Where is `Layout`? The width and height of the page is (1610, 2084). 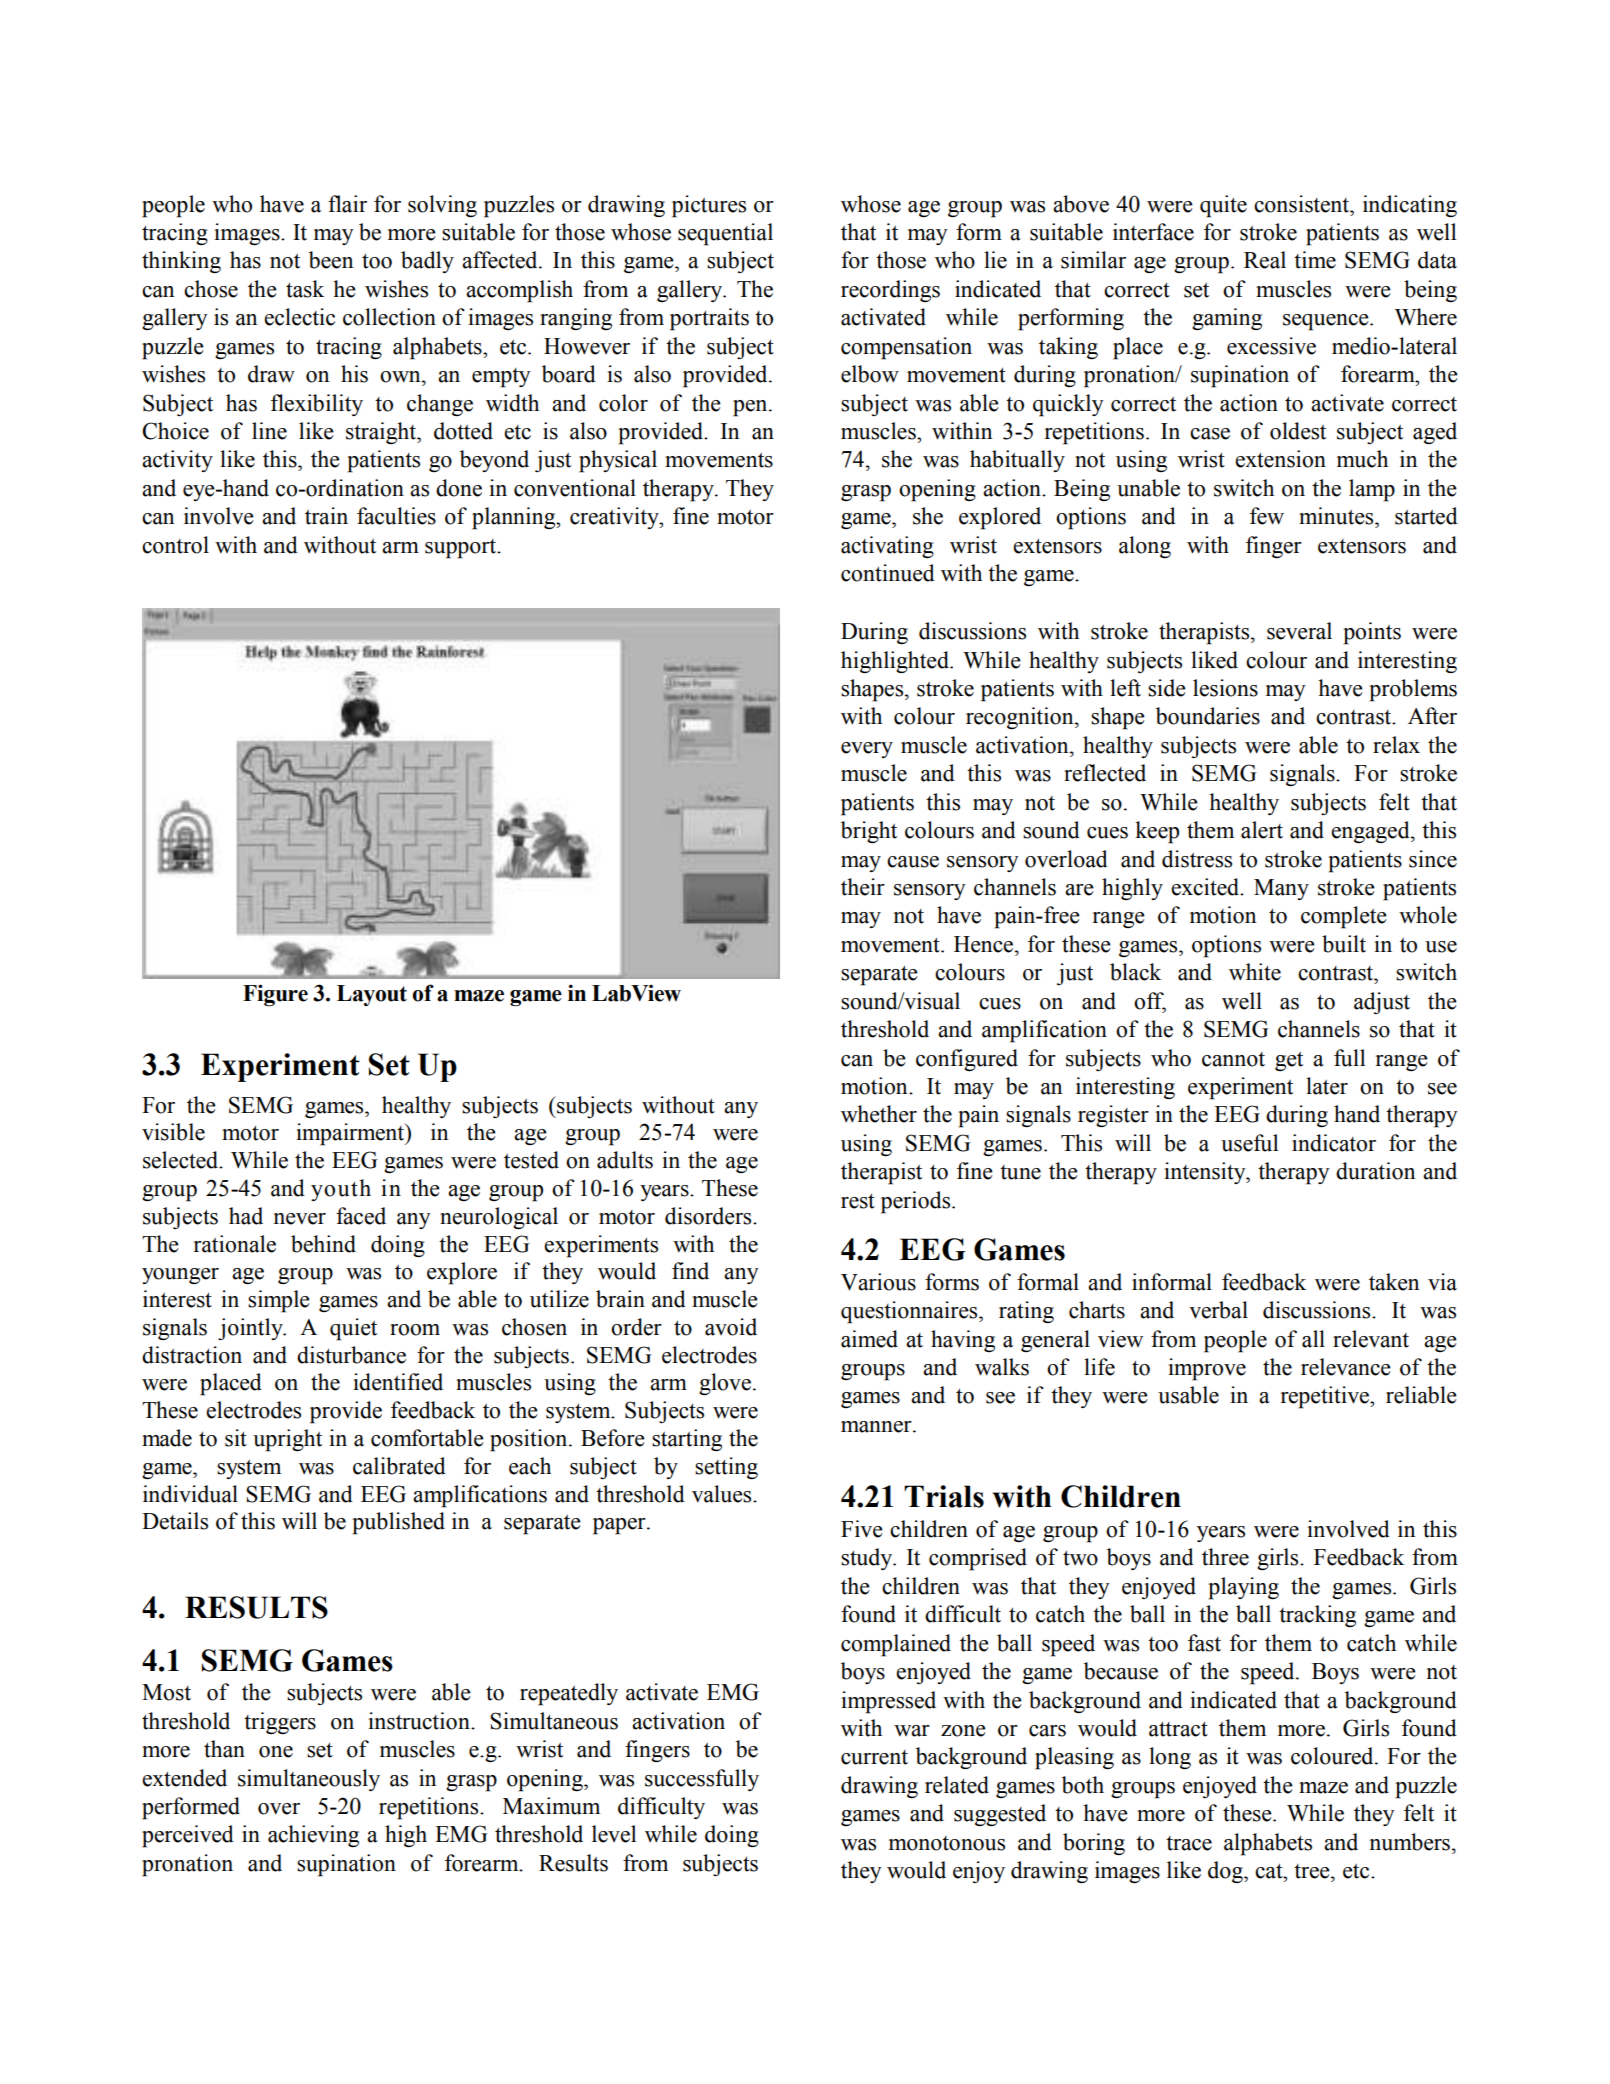 Layout is located at coordinates (372, 995).
